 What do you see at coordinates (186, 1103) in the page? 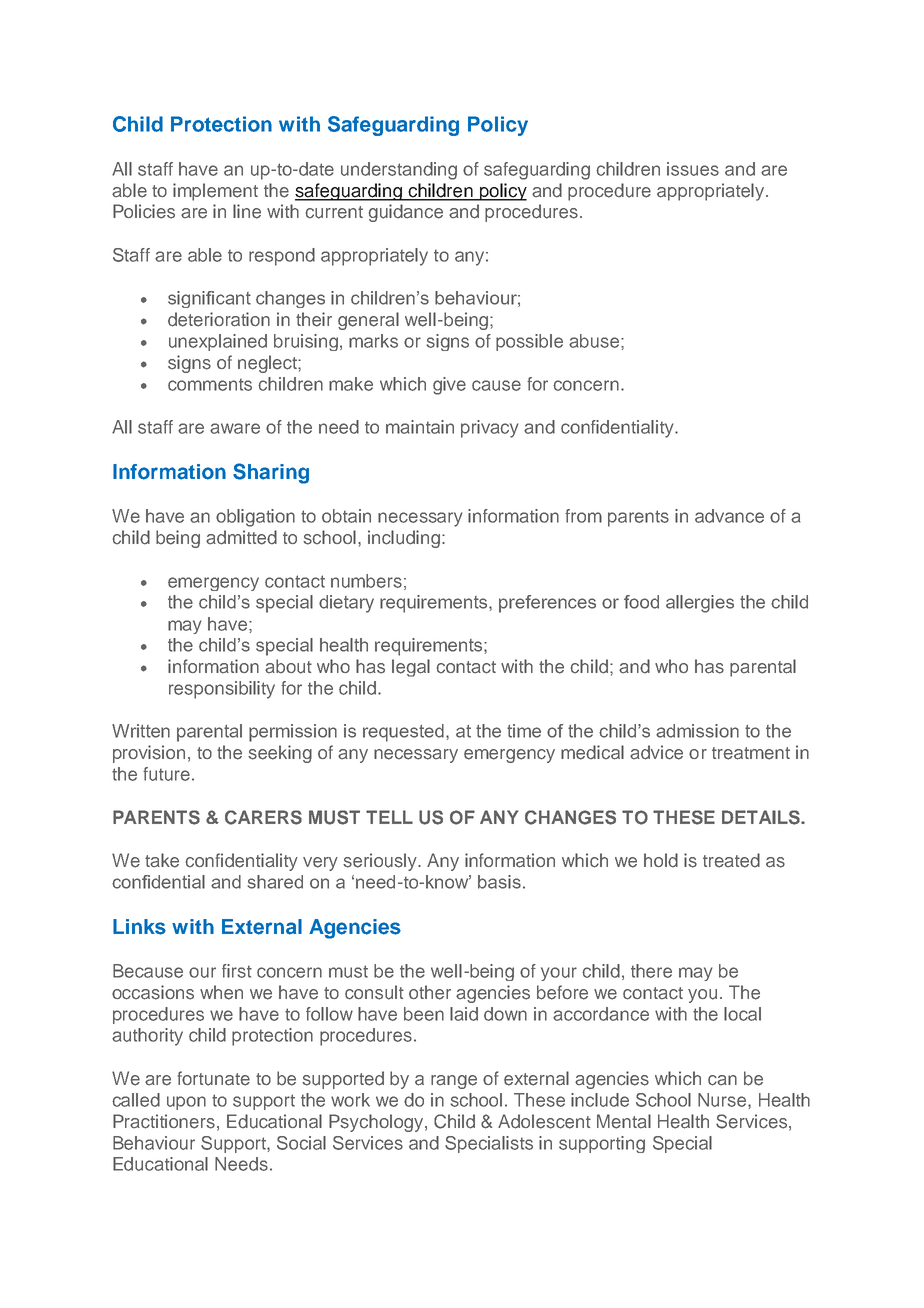
I see `upon` at bounding box center [186, 1103].
